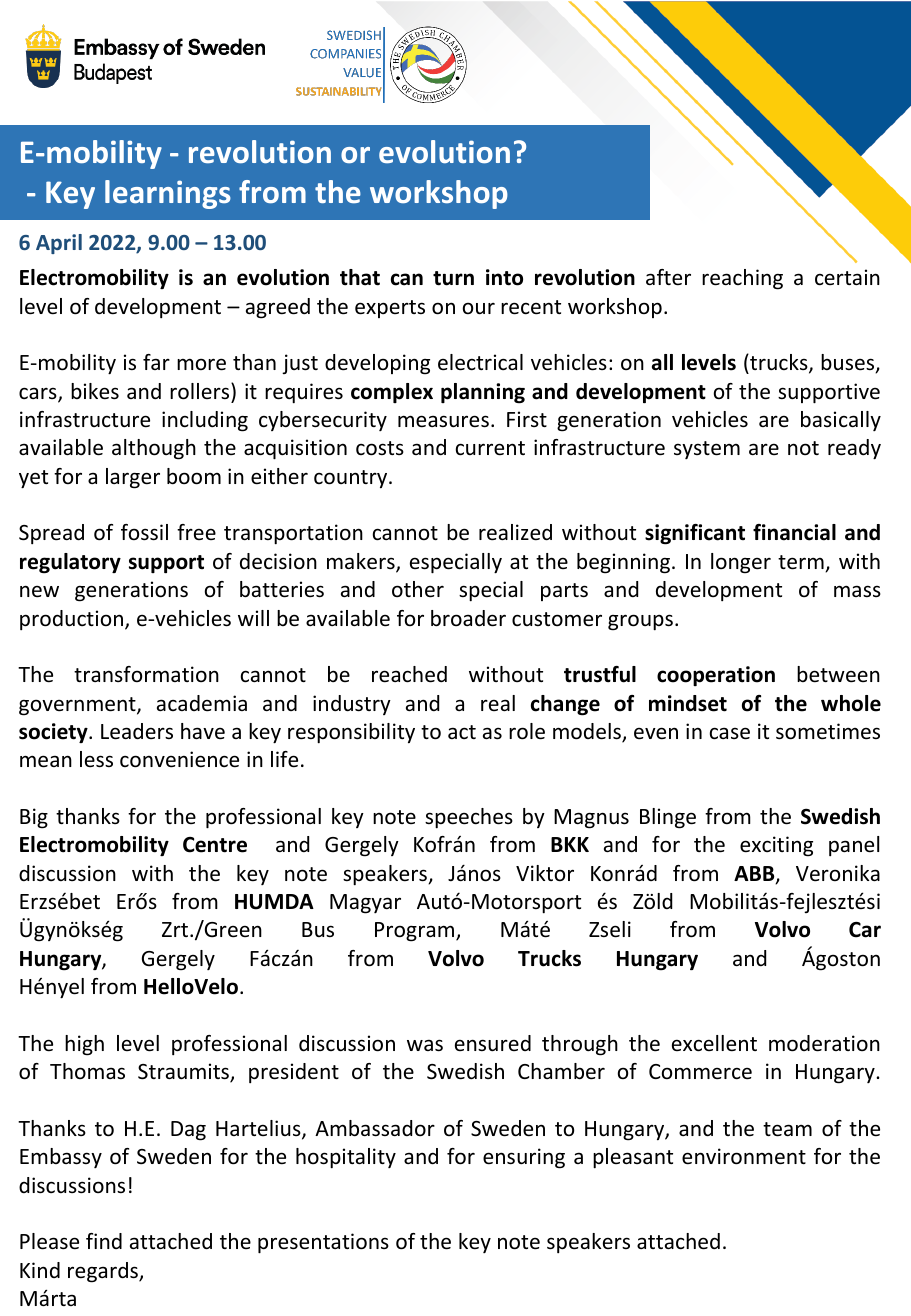 Image resolution: width=911 pixels, height=1316 pixels. What do you see at coordinates (168, 194) in the document?
I see `learnings` at bounding box center [168, 194].
